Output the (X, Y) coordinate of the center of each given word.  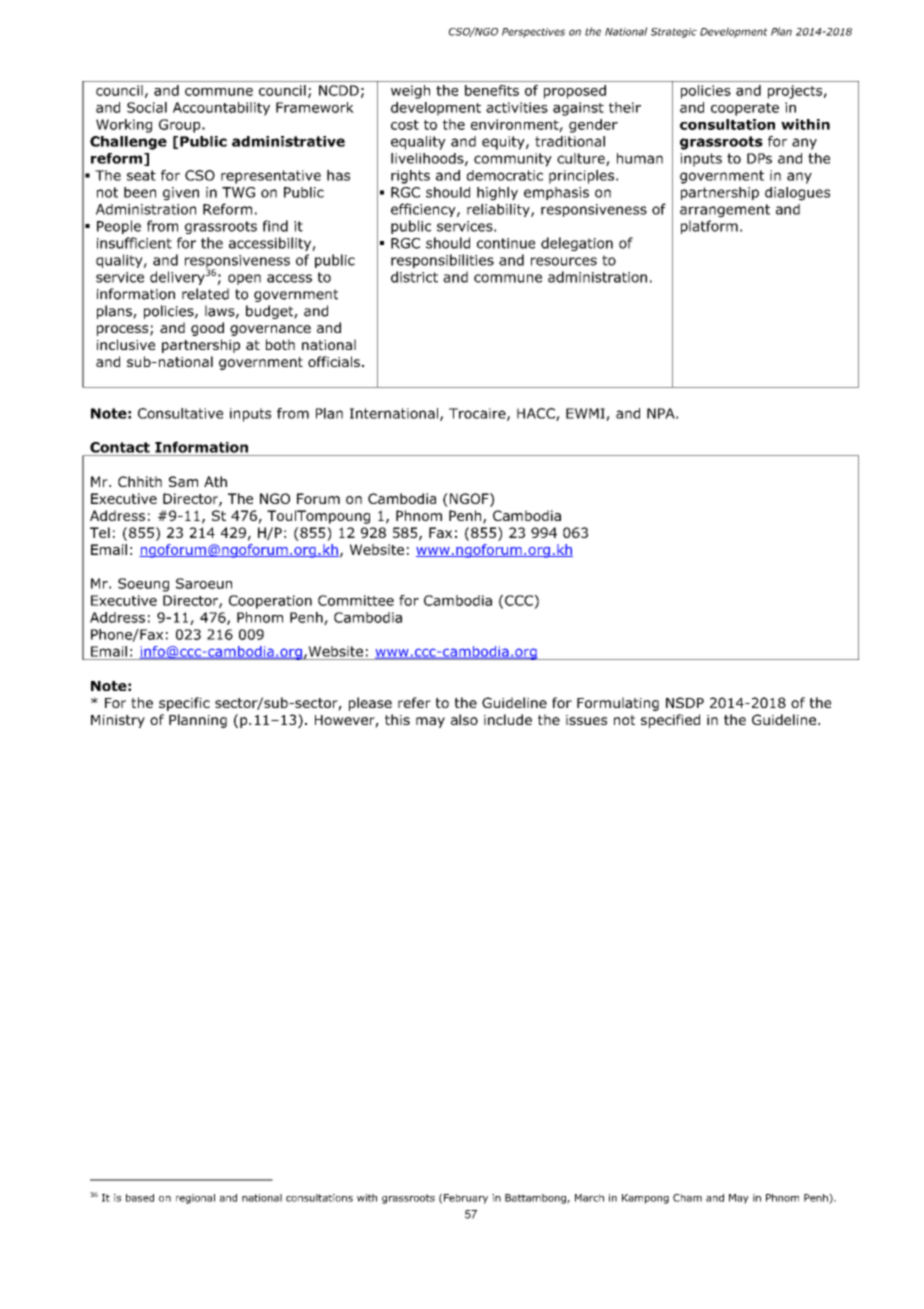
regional (195, 1199)
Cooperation (270, 602)
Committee (356, 600)
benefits (492, 90)
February (466, 1199)
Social (147, 107)
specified (670, 721)
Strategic (674, 33)
